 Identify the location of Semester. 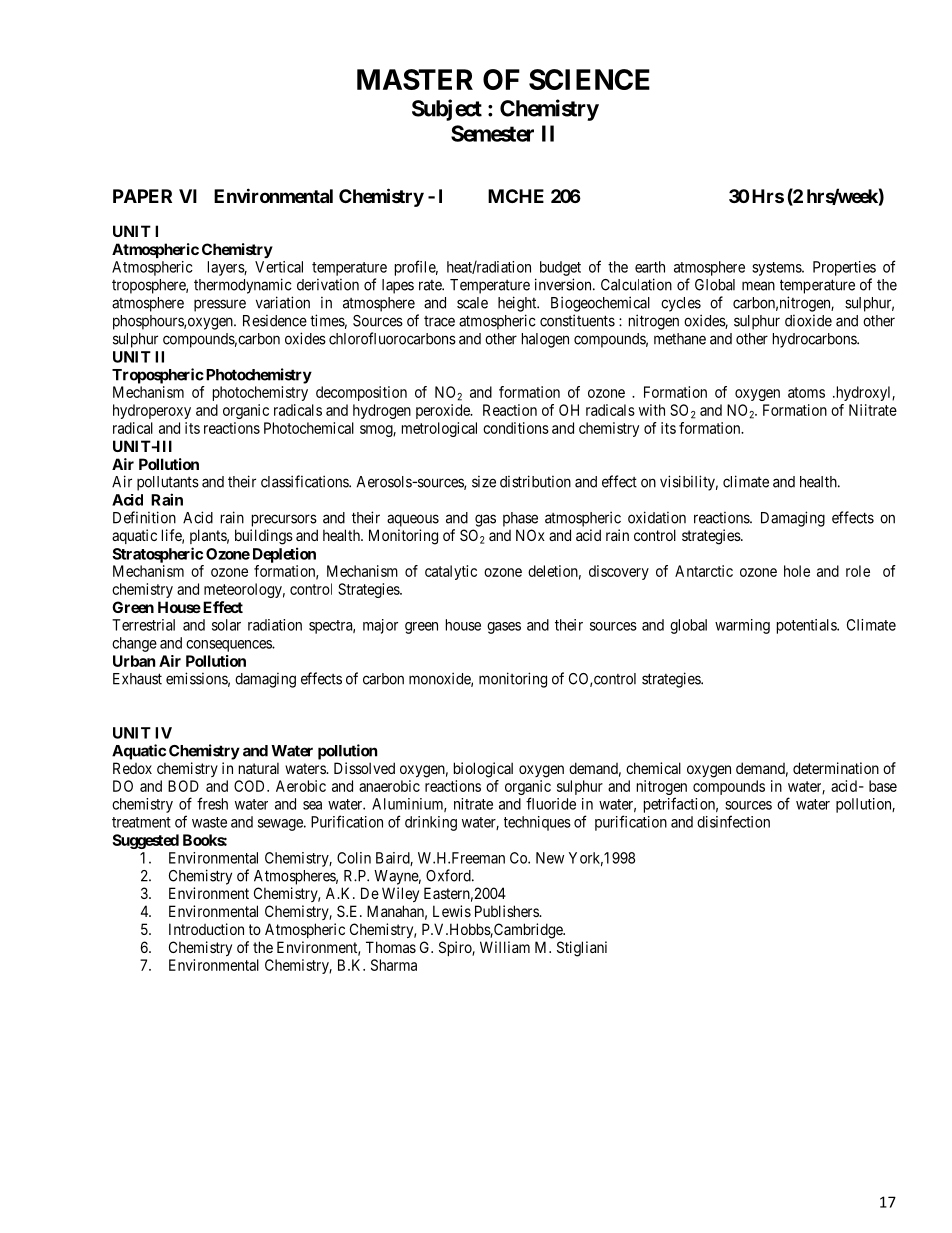
(492, 133).
